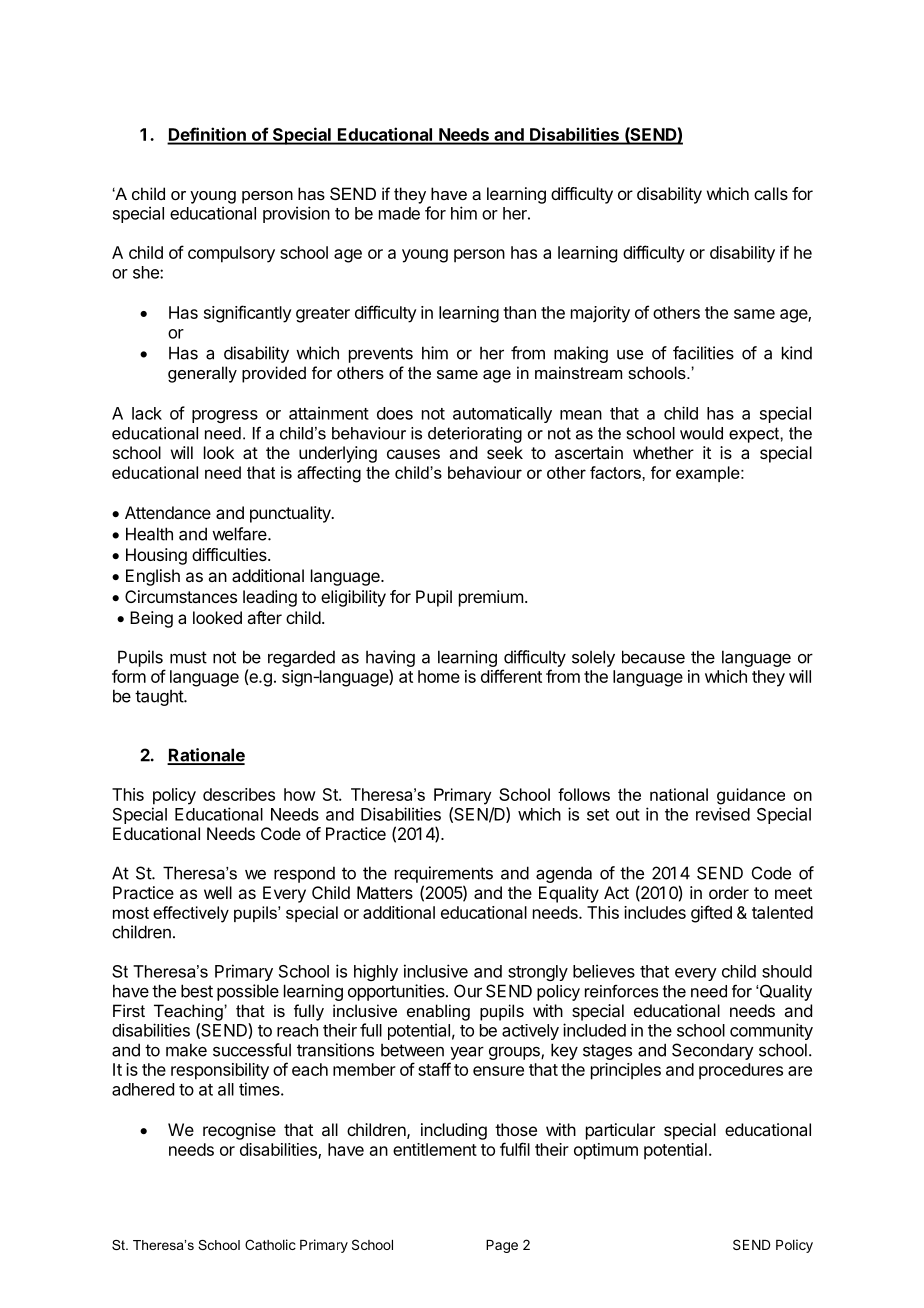  What do you see at coordinates (206, 756) in the screenshot?
I see `Rationale` at bounding box center [206, 756].
